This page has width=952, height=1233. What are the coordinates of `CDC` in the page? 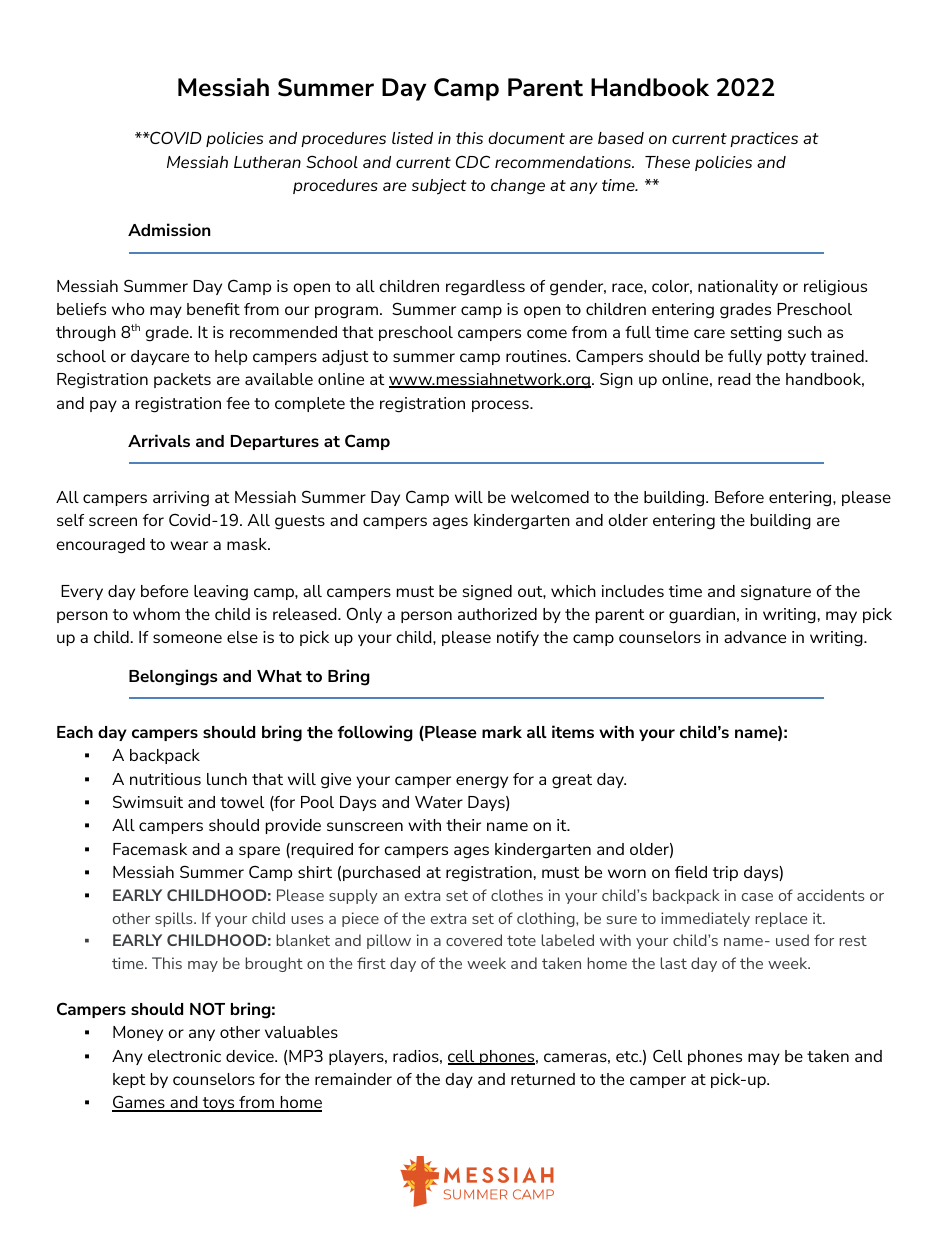 It's located at (473, 161).
